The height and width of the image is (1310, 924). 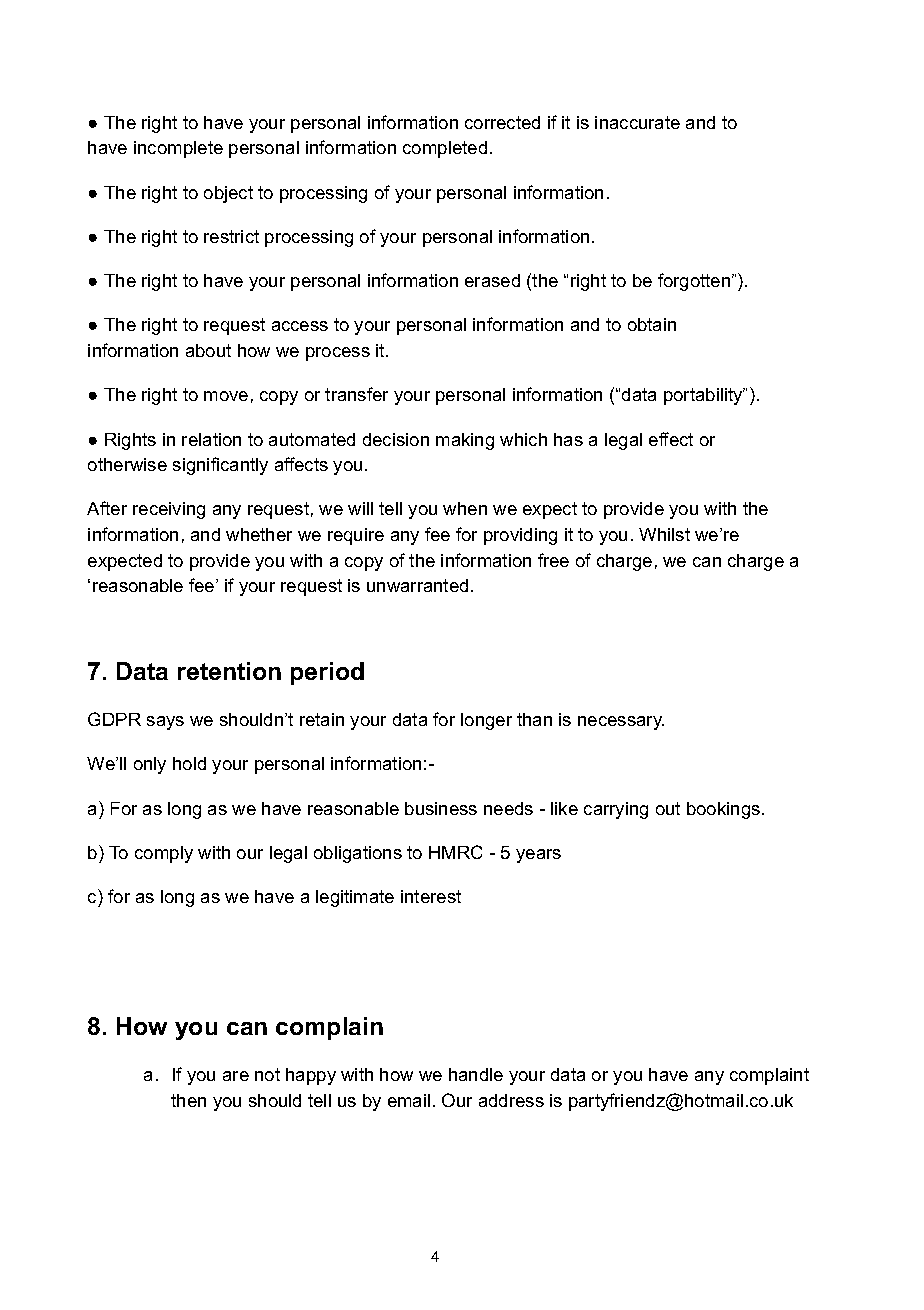 I want to click on retention, so click(x=229, y=671).
